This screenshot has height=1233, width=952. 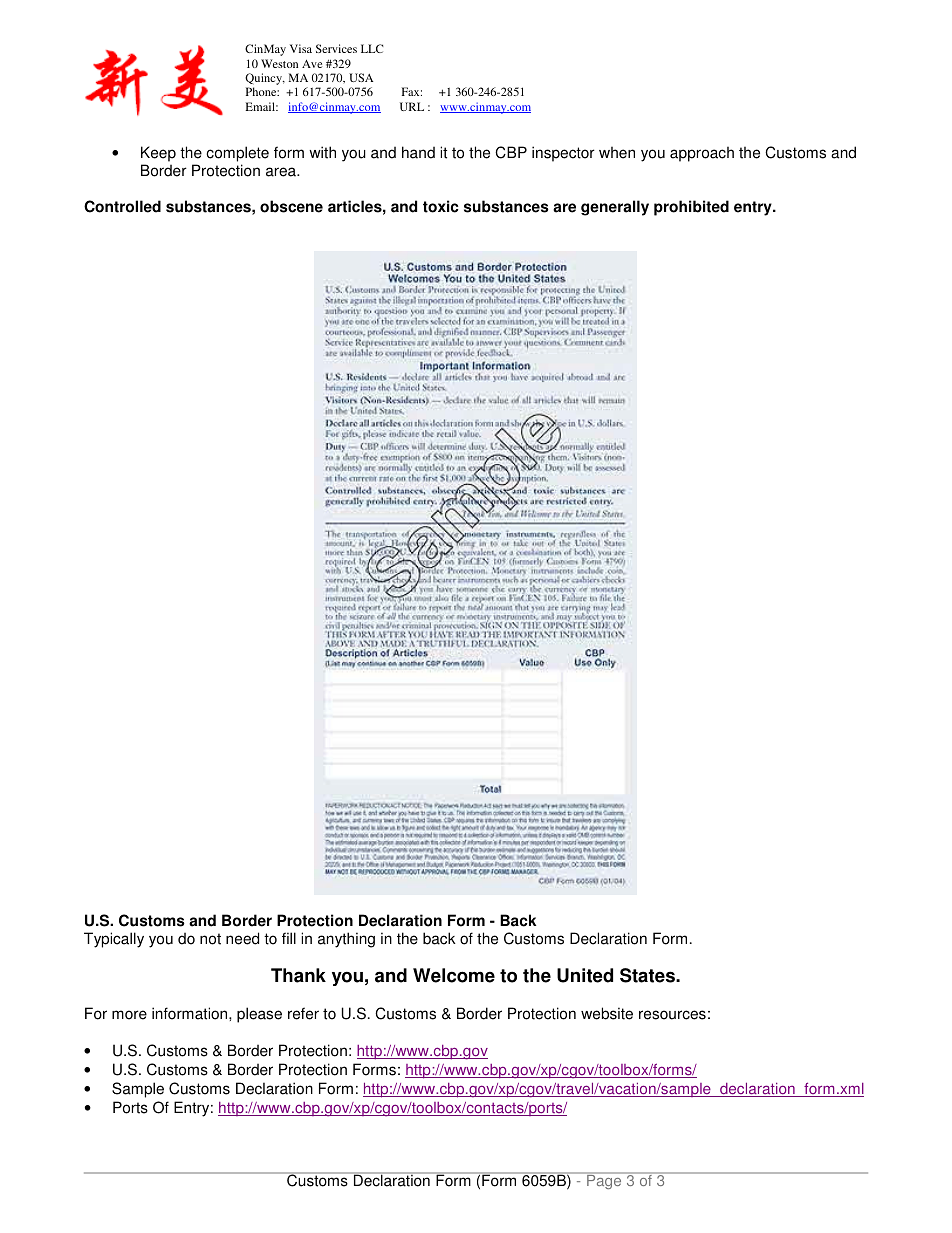 I want to click on toxic, so click(x=440, y=206).
